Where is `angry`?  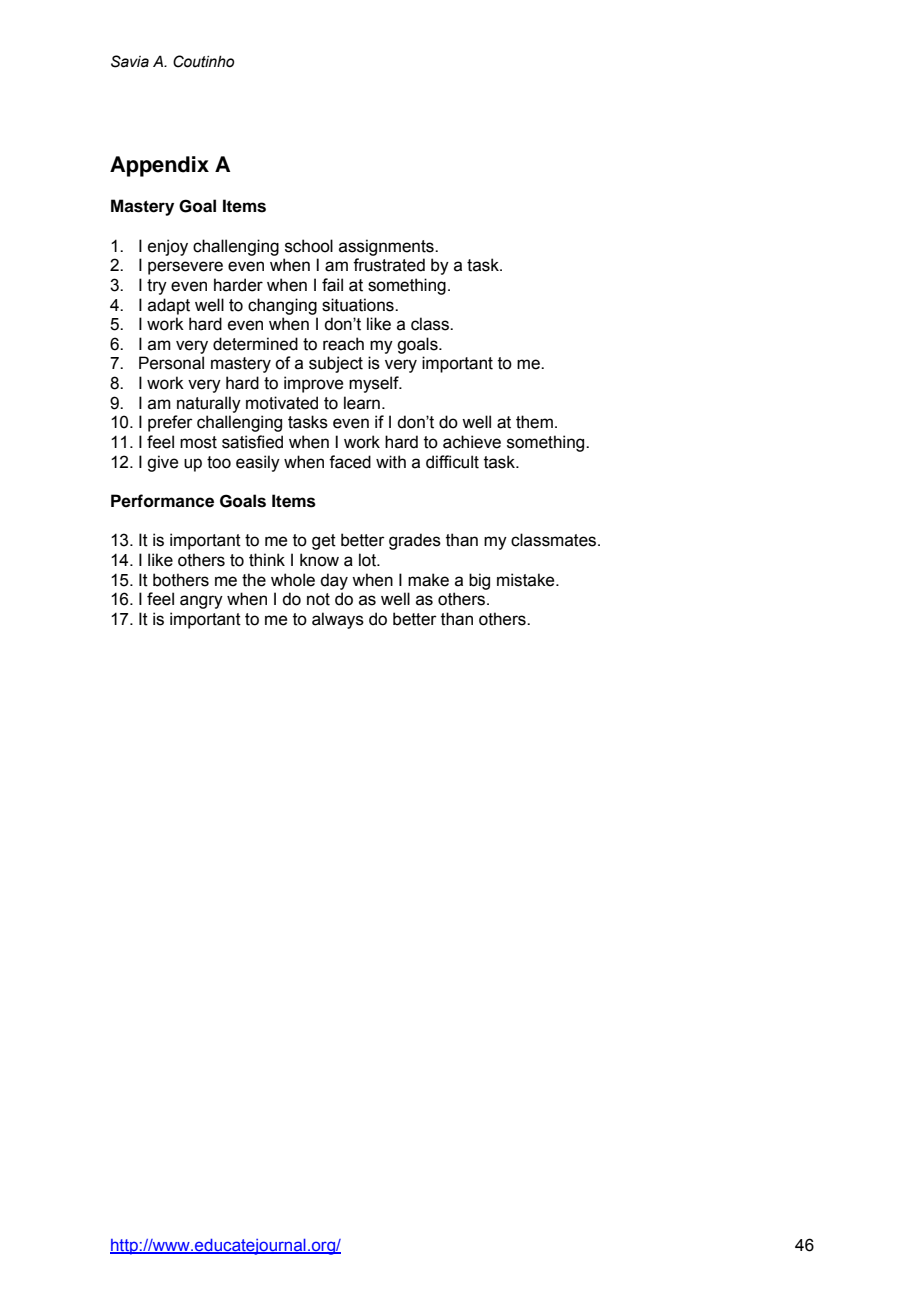 angry is located at coordinates (201, 602).
